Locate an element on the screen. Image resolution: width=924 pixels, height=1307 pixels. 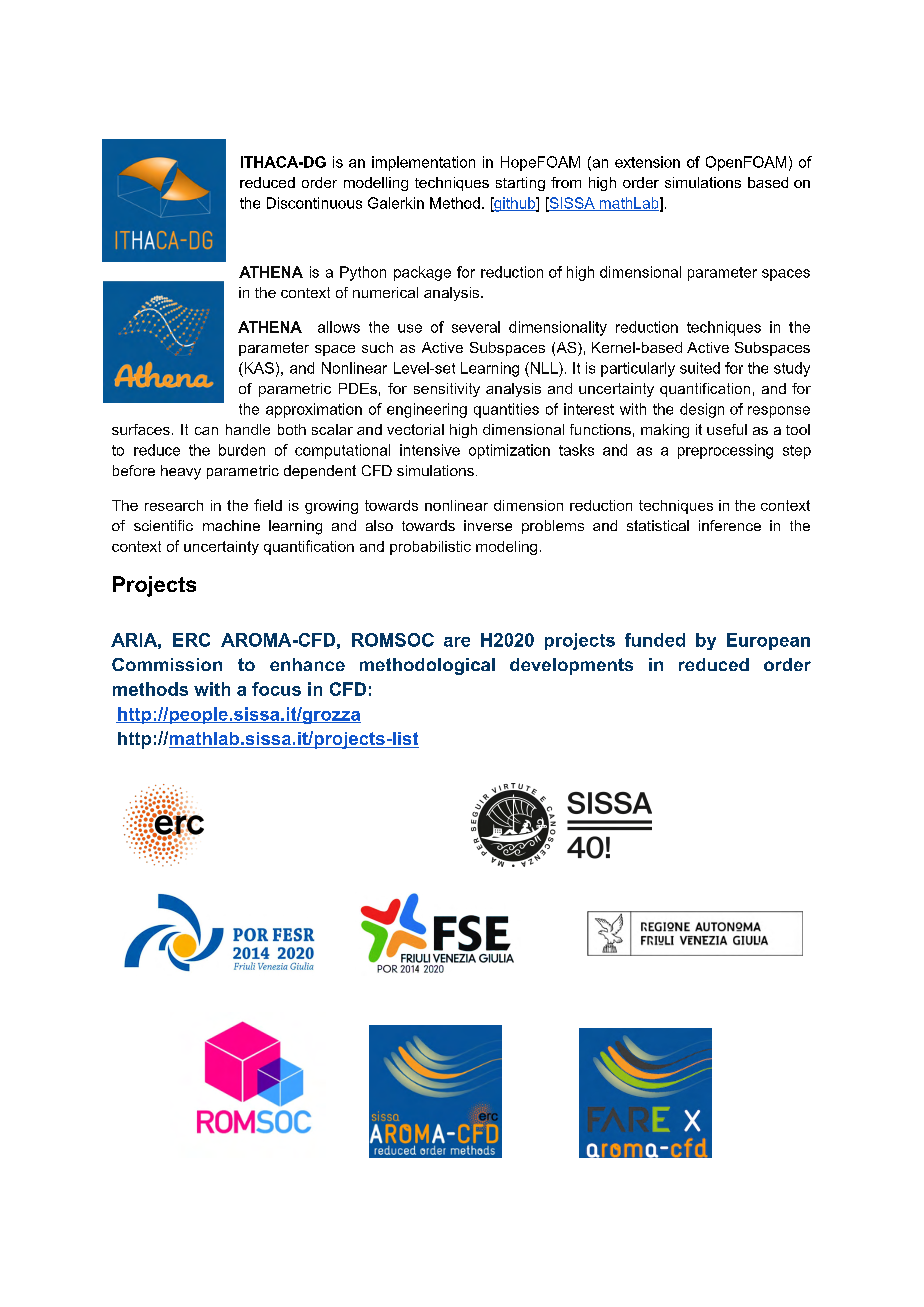
Commission is located at coordinates (167, 664).
